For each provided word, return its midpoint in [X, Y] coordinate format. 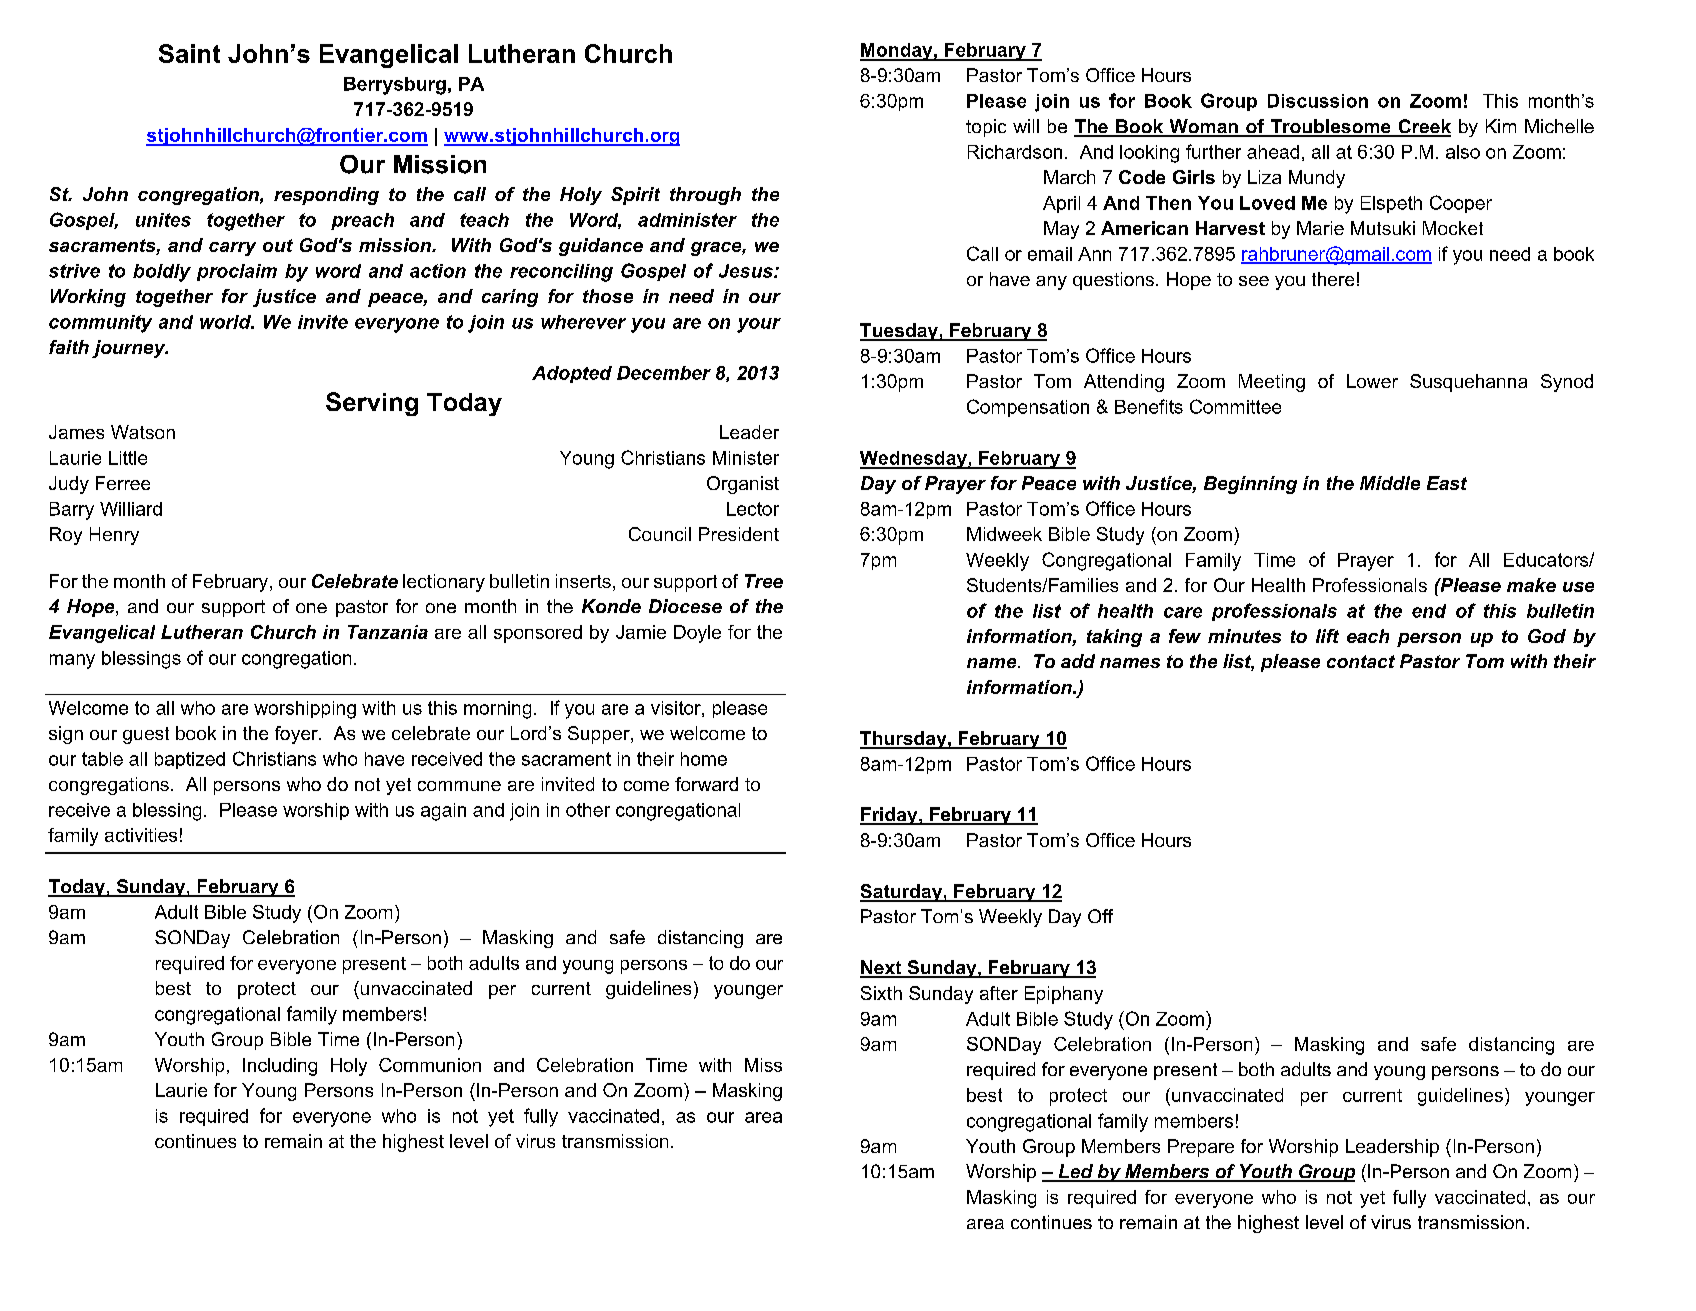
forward [706, 784]
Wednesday [914, 460]
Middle [1390, 483]
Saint [189, 53]
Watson [143, 432]
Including [280, 1067]
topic [986, 128]
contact [1361, 661]
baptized [190, 760]
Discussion [1318, 101]
